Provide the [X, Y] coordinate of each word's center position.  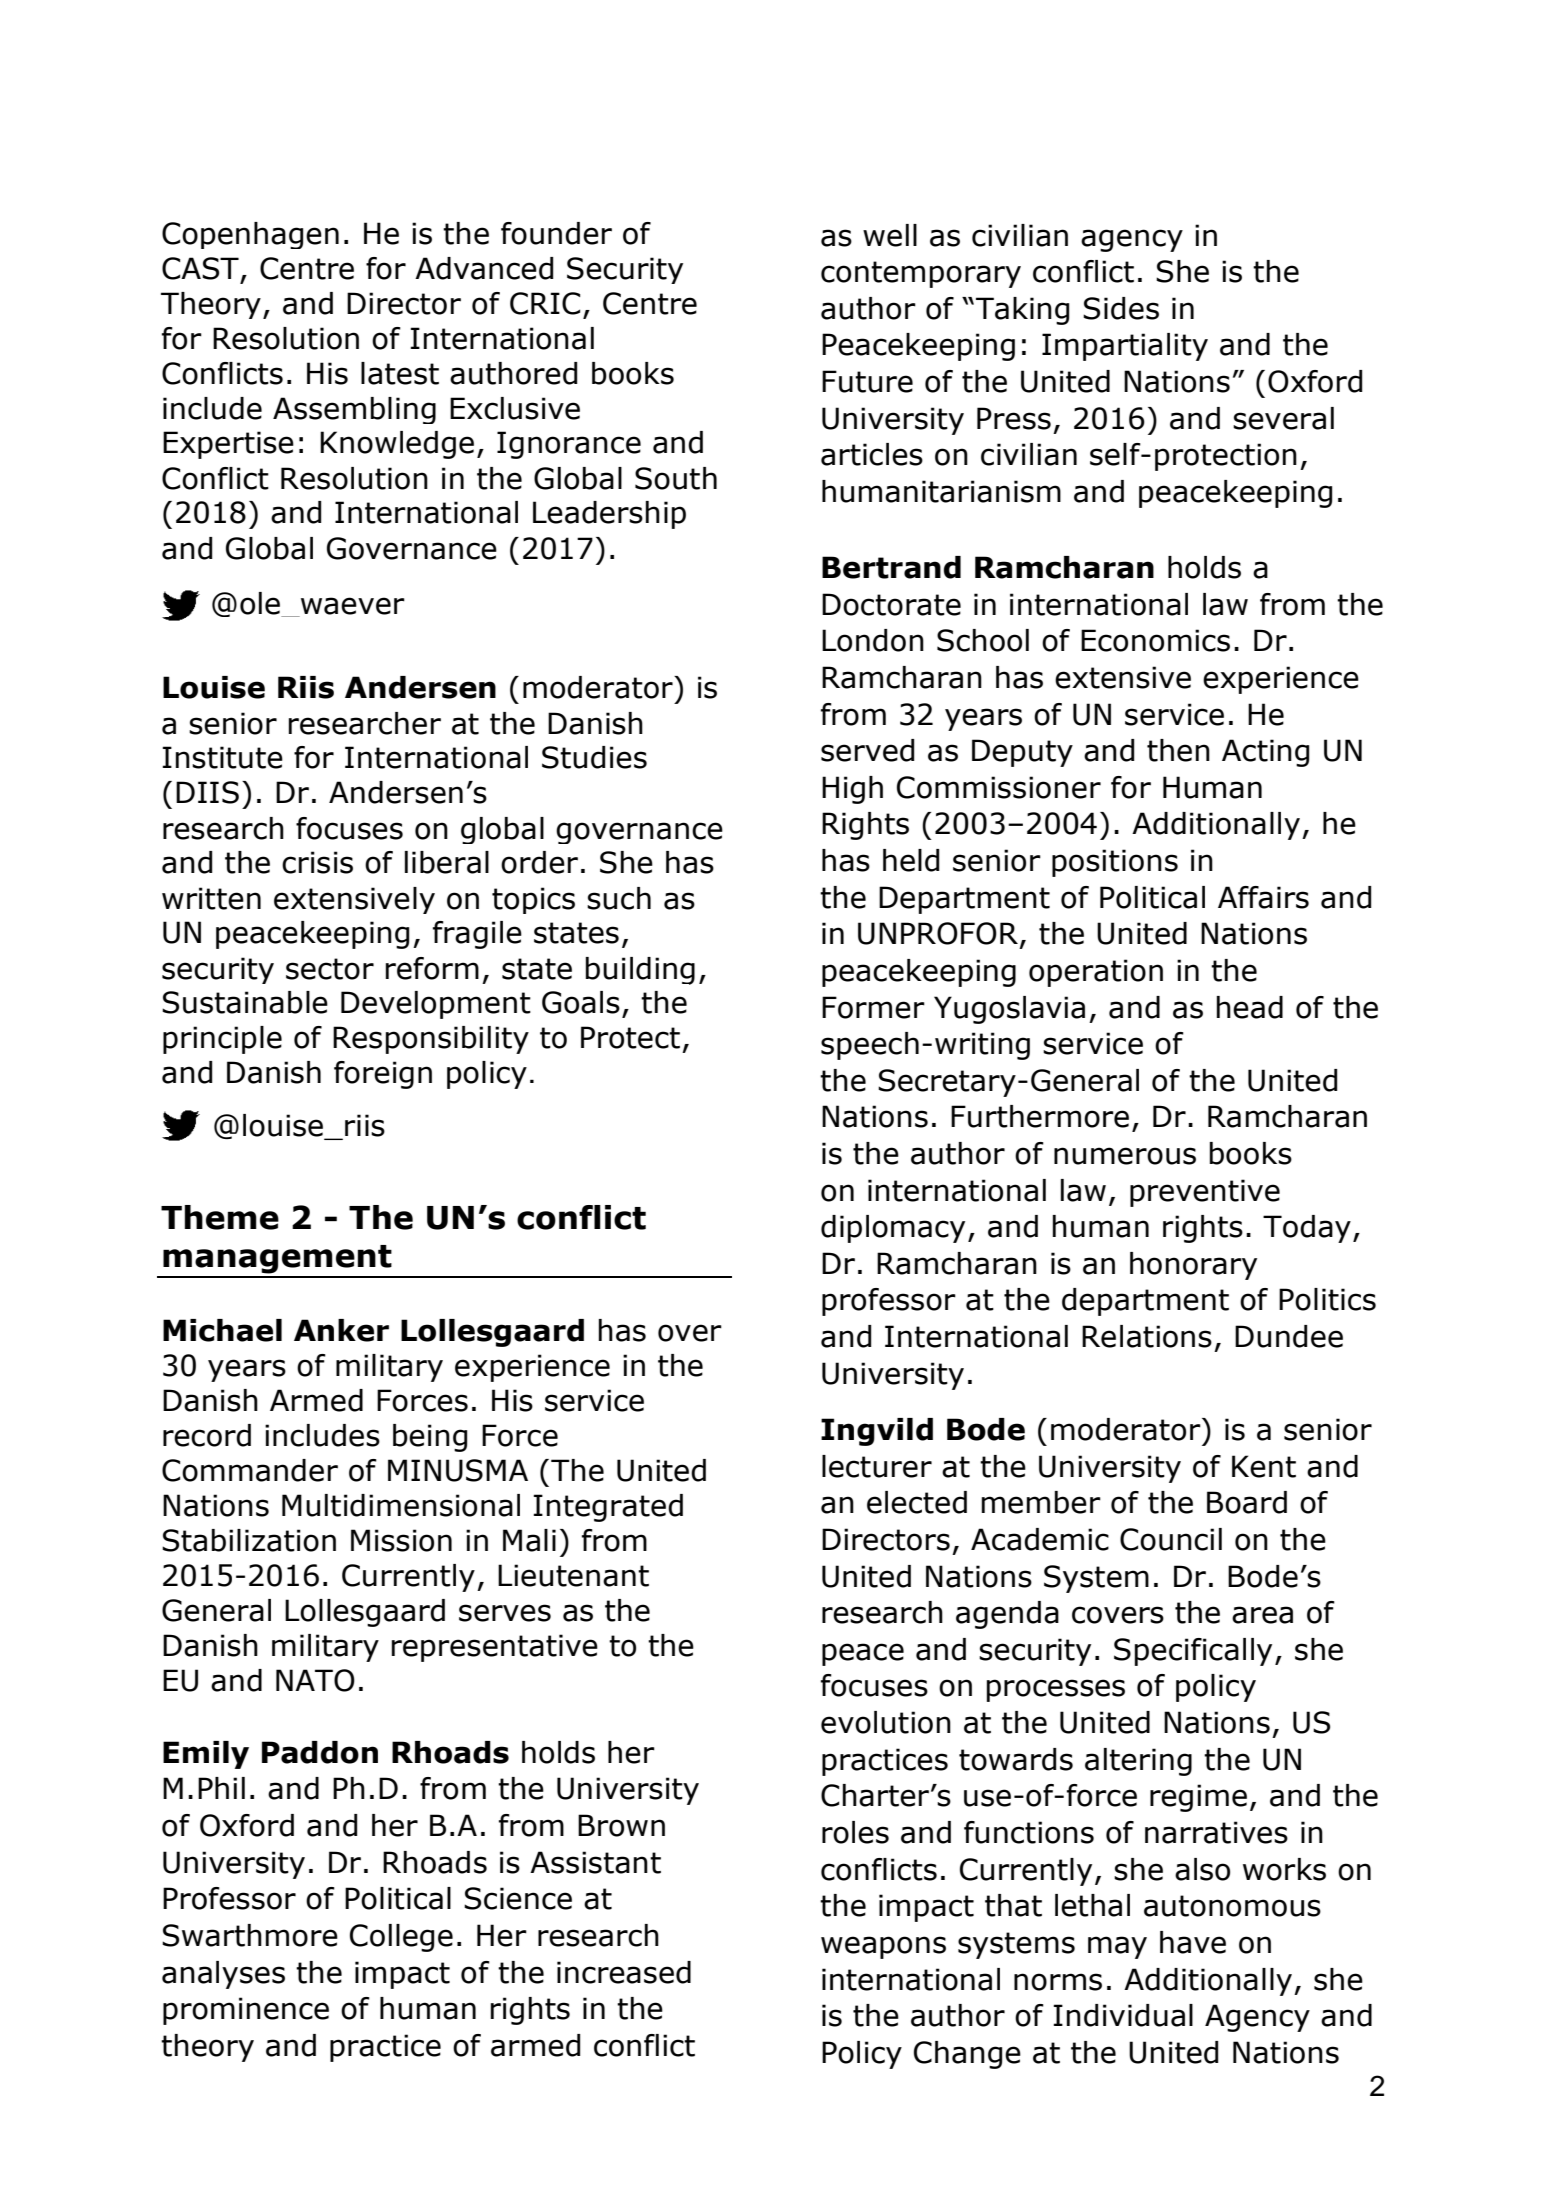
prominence [246, 2011]
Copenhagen [250, 235]
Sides [1121, 308]
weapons [883, 1947]
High [852, 790]
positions [1115, 863]
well [890, 235]
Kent [1264, 1466]
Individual [1123, 2015]
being [430, 1438]
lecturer [877, 1466]
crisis [317, 862]
